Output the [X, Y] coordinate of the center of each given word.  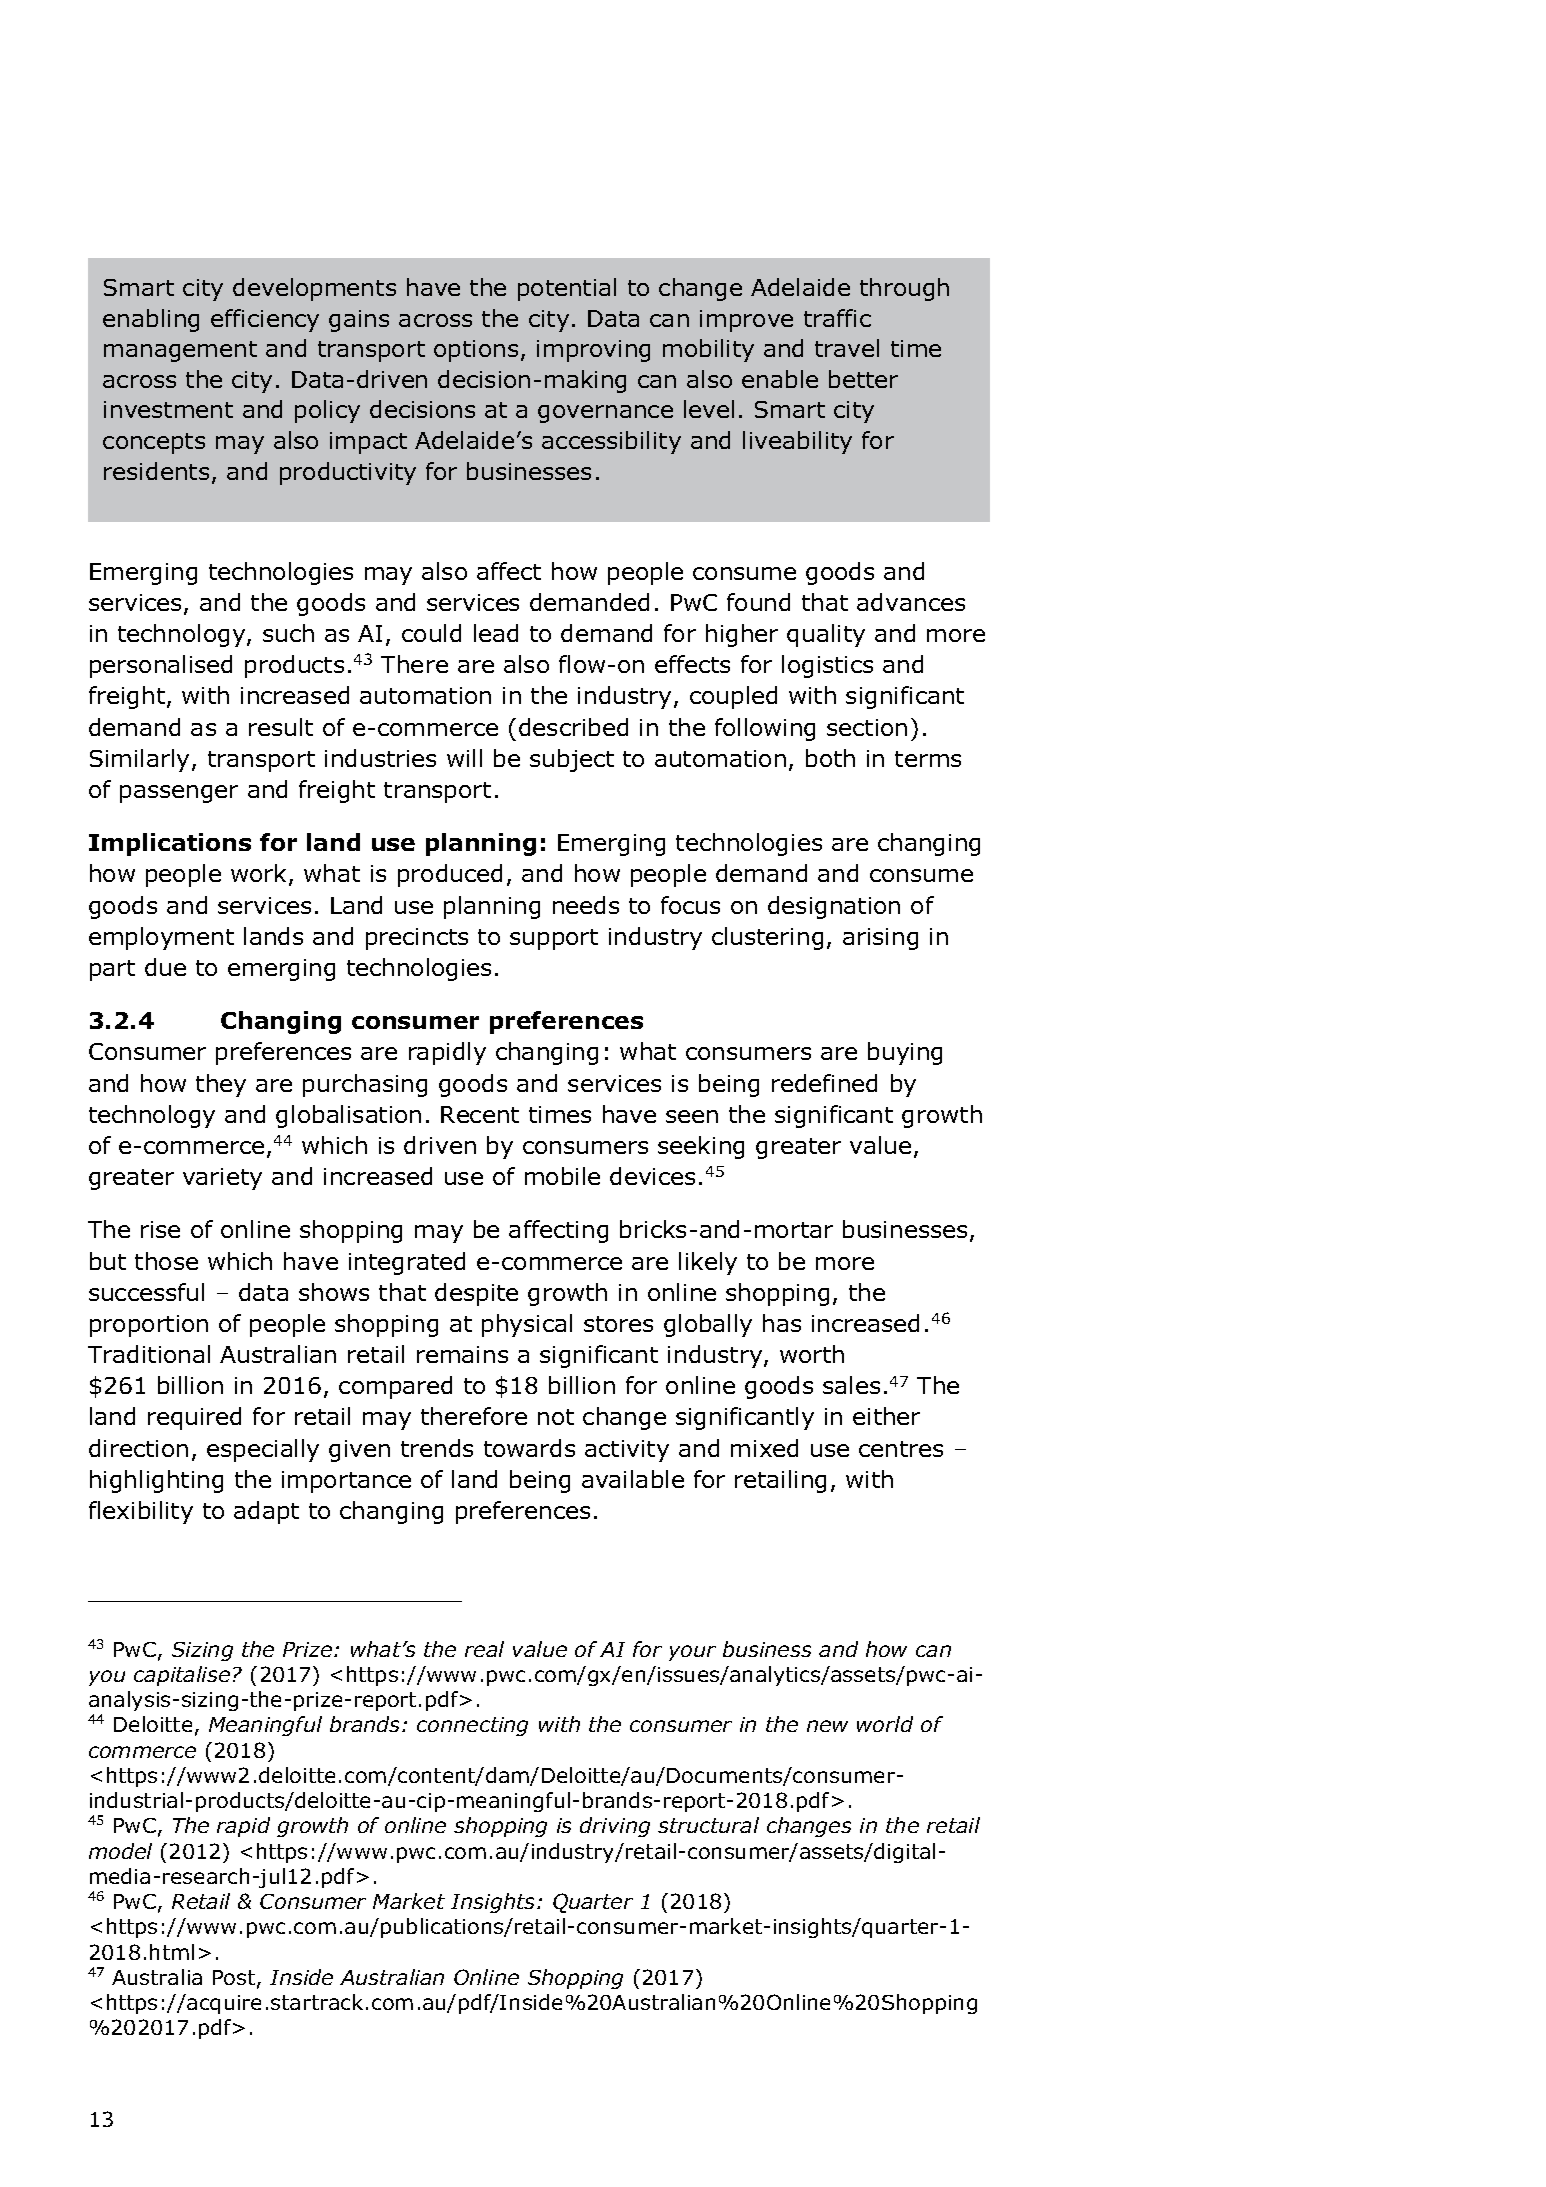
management [180, 351]
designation [834, 907]
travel [847, 348]
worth [812, 1354]
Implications [170, 844]
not [556, 1417]
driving [615, 1827]
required [194, 1418]
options [476, 351]
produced [450, 875]
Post [235, 1979]
